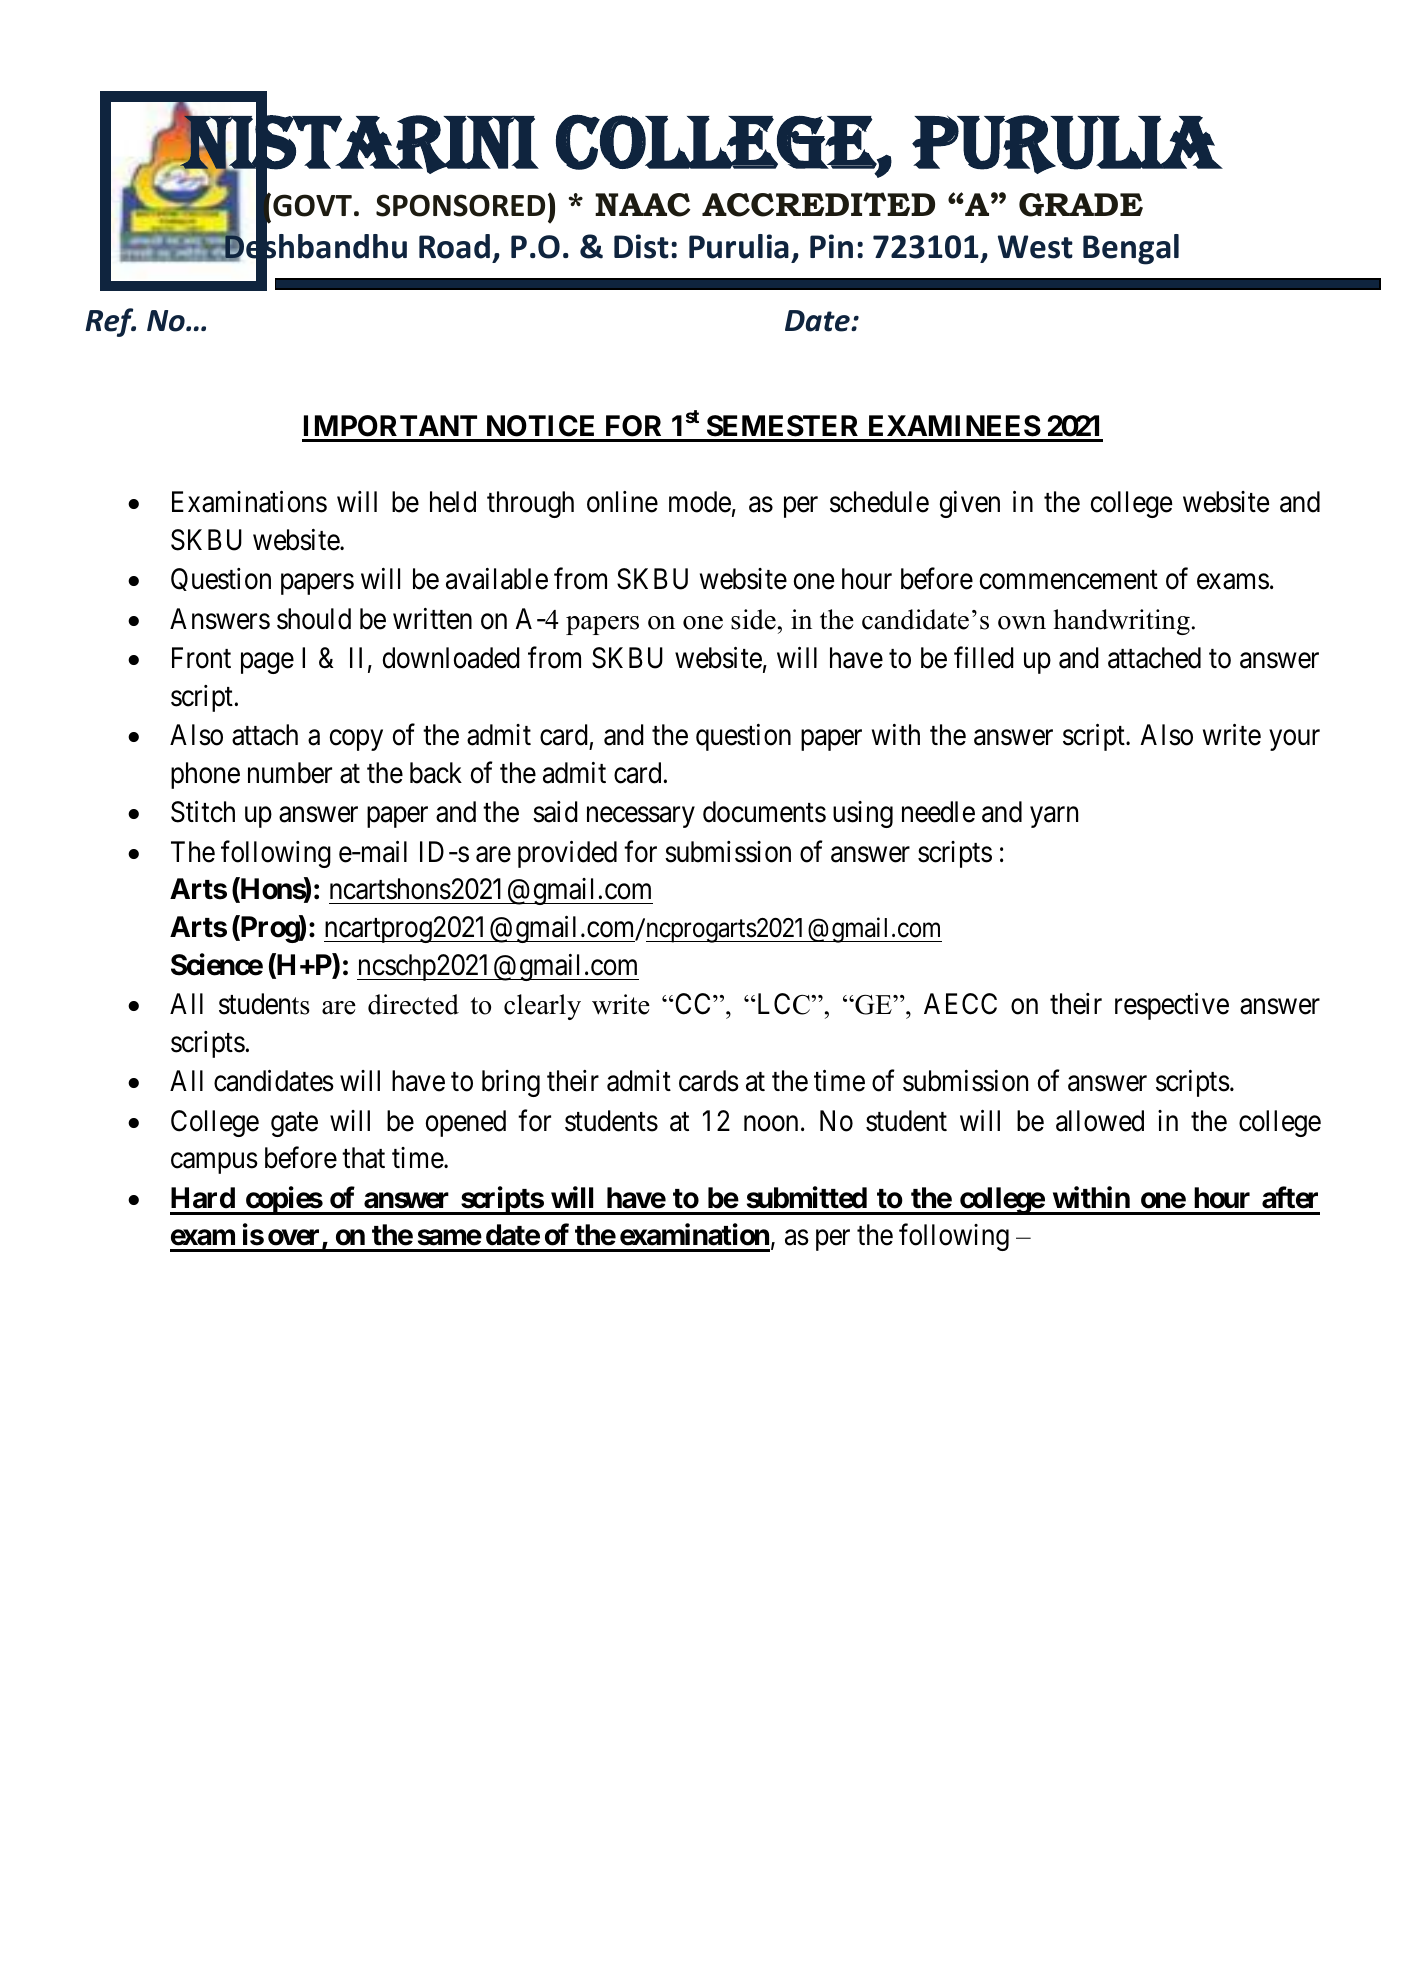 This screenshot has width=1405, height=1988. Describe the element at coordinates (1069, 580) in the screenshot. I see `commencement` at that location.
